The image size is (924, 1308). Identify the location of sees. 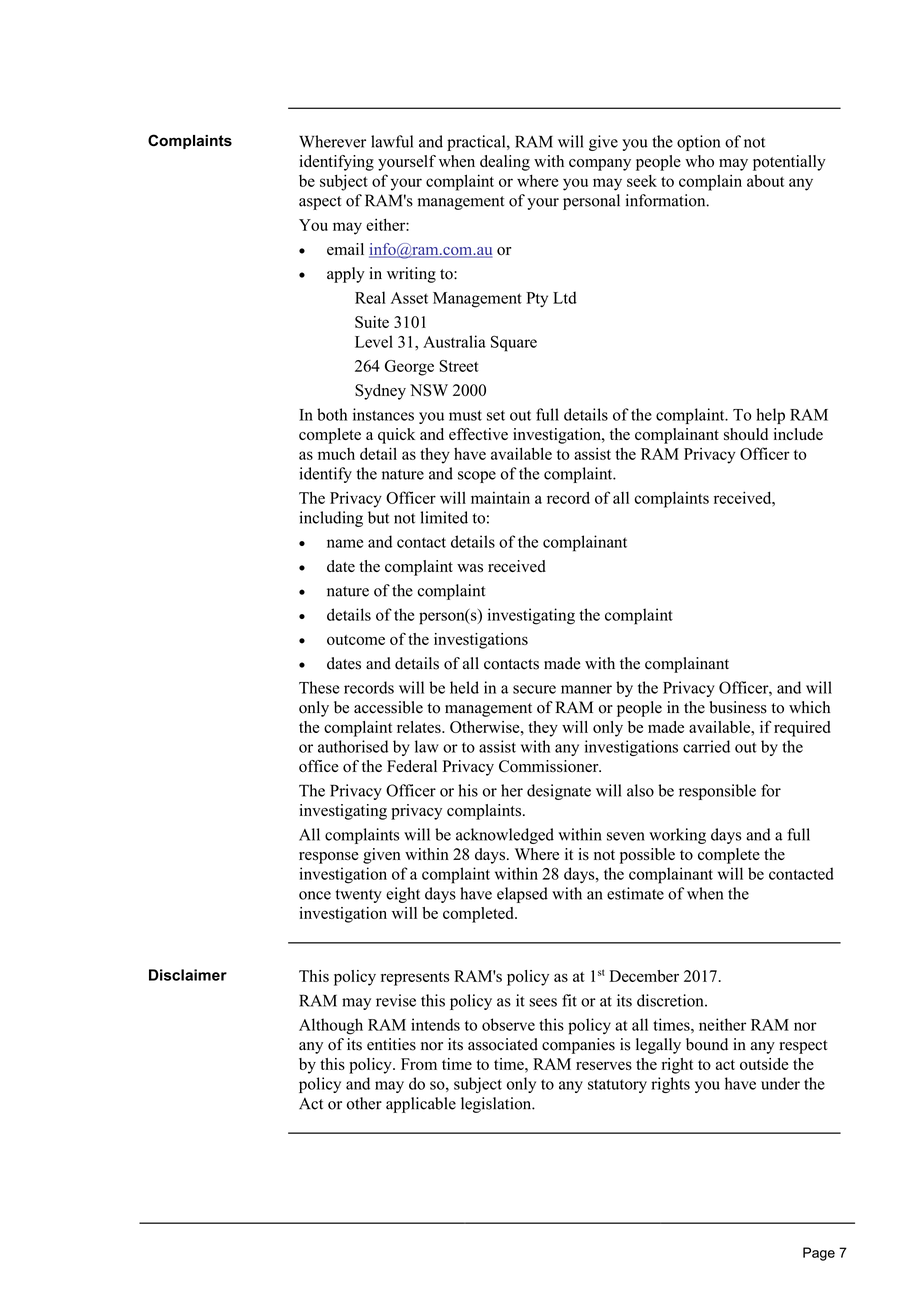
(543, 1002).
